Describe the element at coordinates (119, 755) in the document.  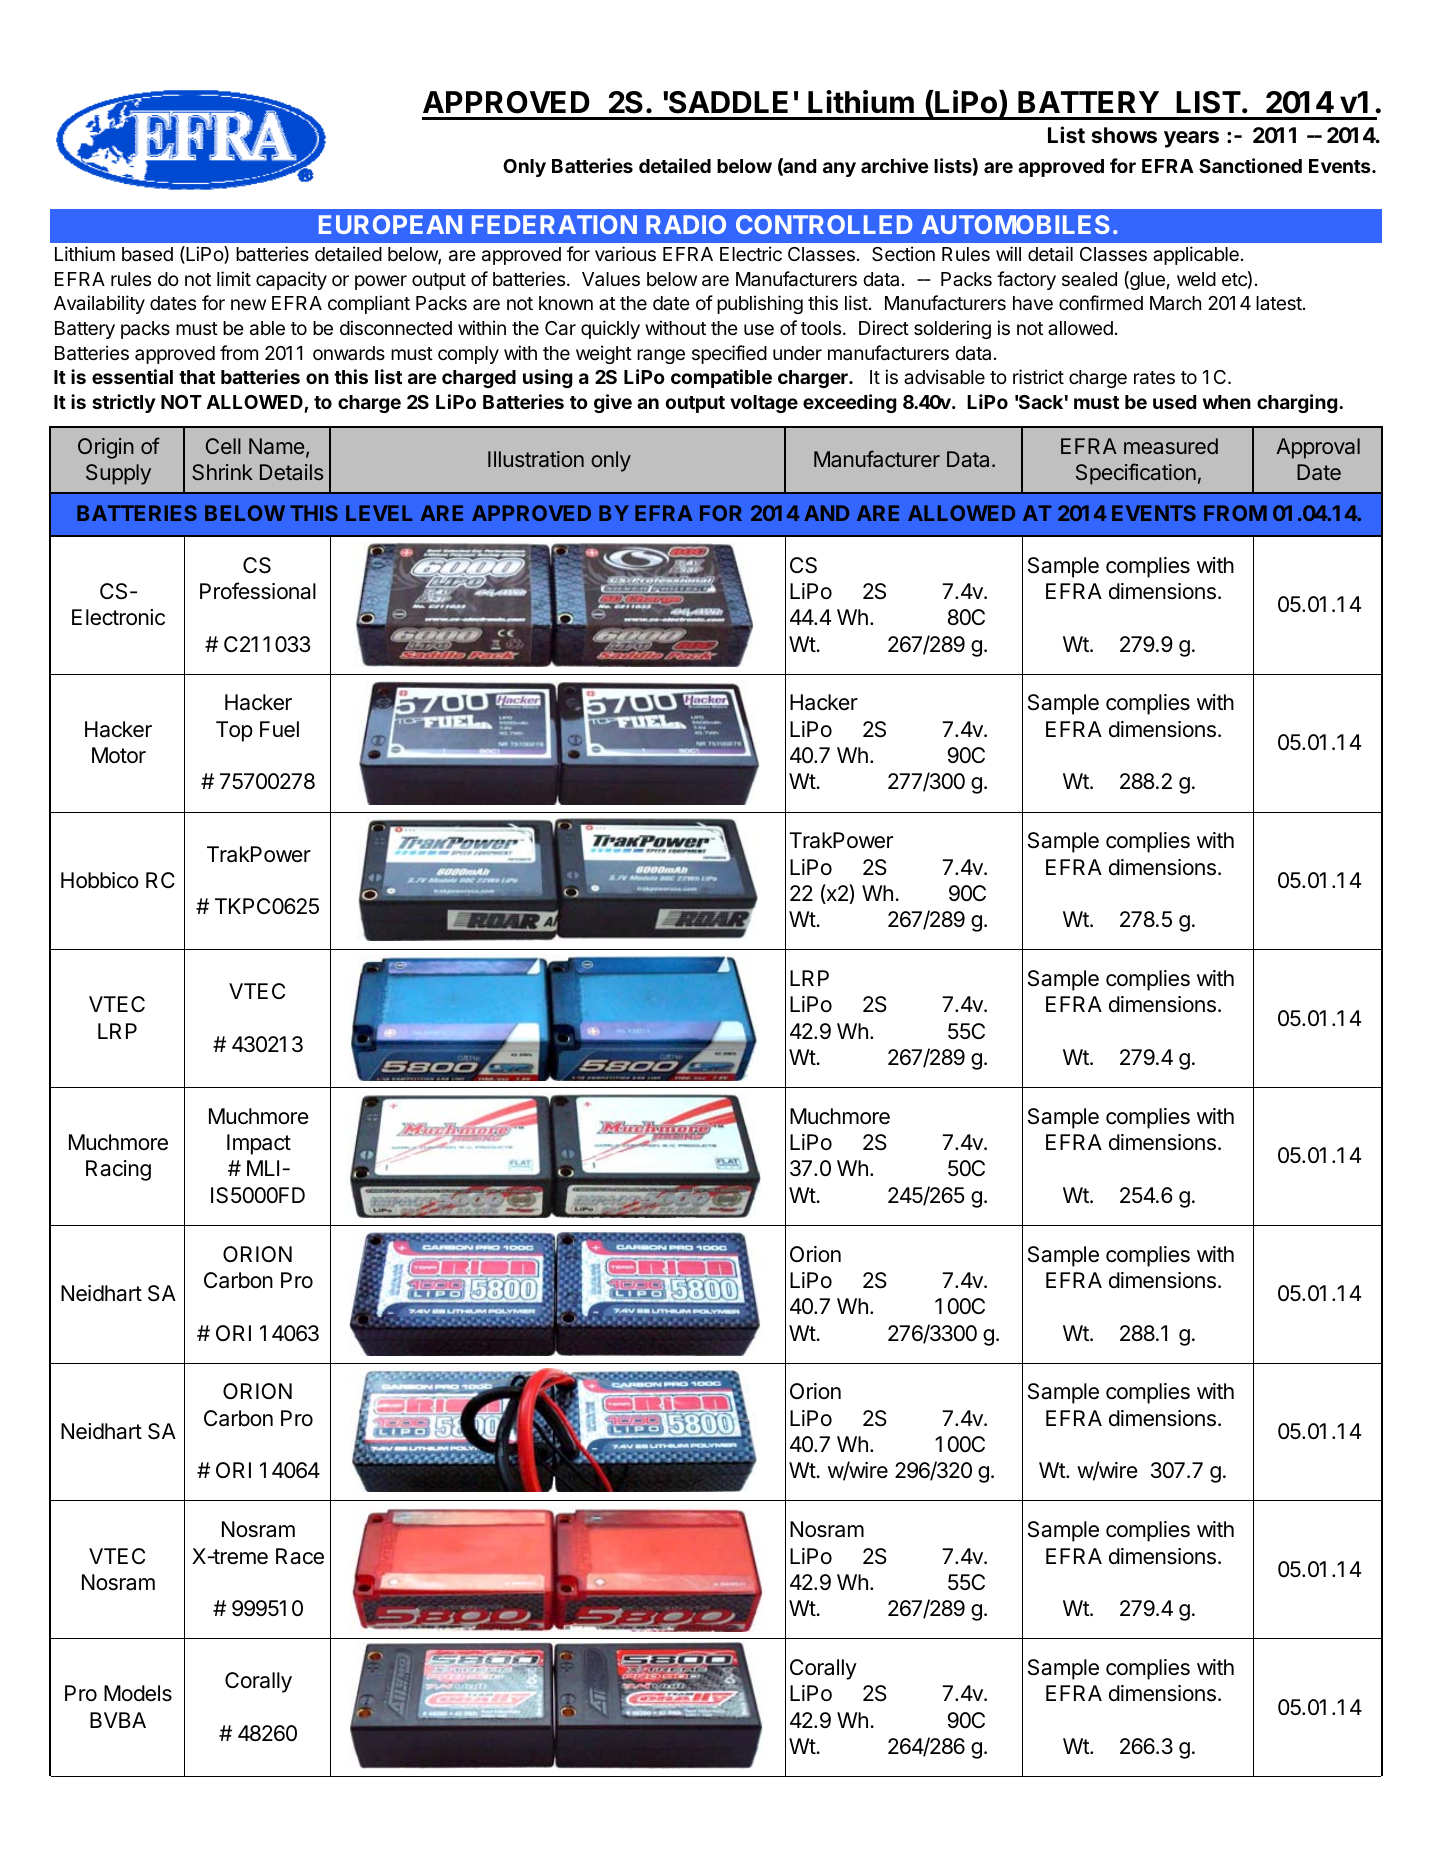
I see `Motor` at that location.
